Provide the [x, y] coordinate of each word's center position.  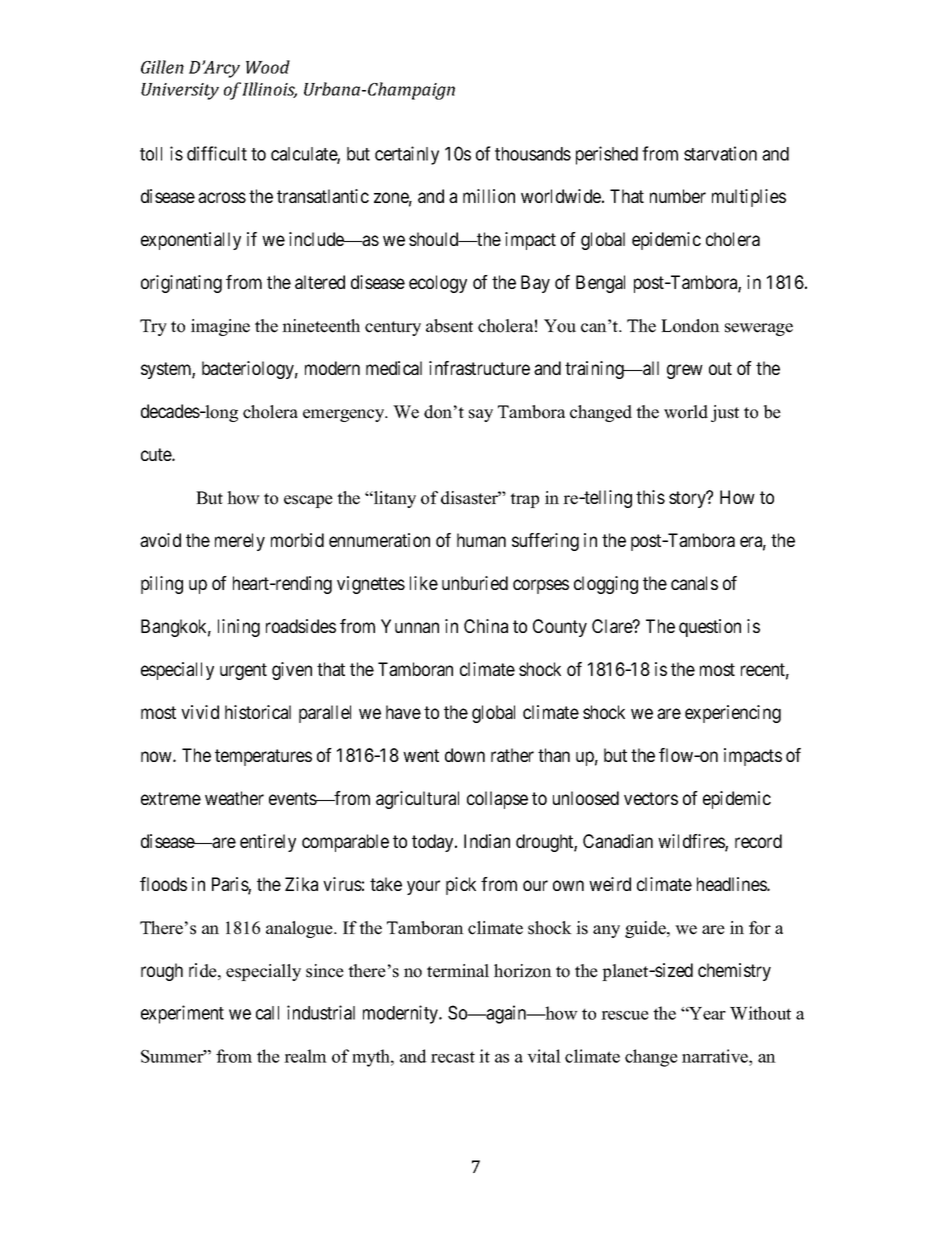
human [481, 540]
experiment [182, 1014]
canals [694, 583]
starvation [720, 153]
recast [453, 1057]
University [180, 91]
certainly [407, 155]
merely [240, 542]
